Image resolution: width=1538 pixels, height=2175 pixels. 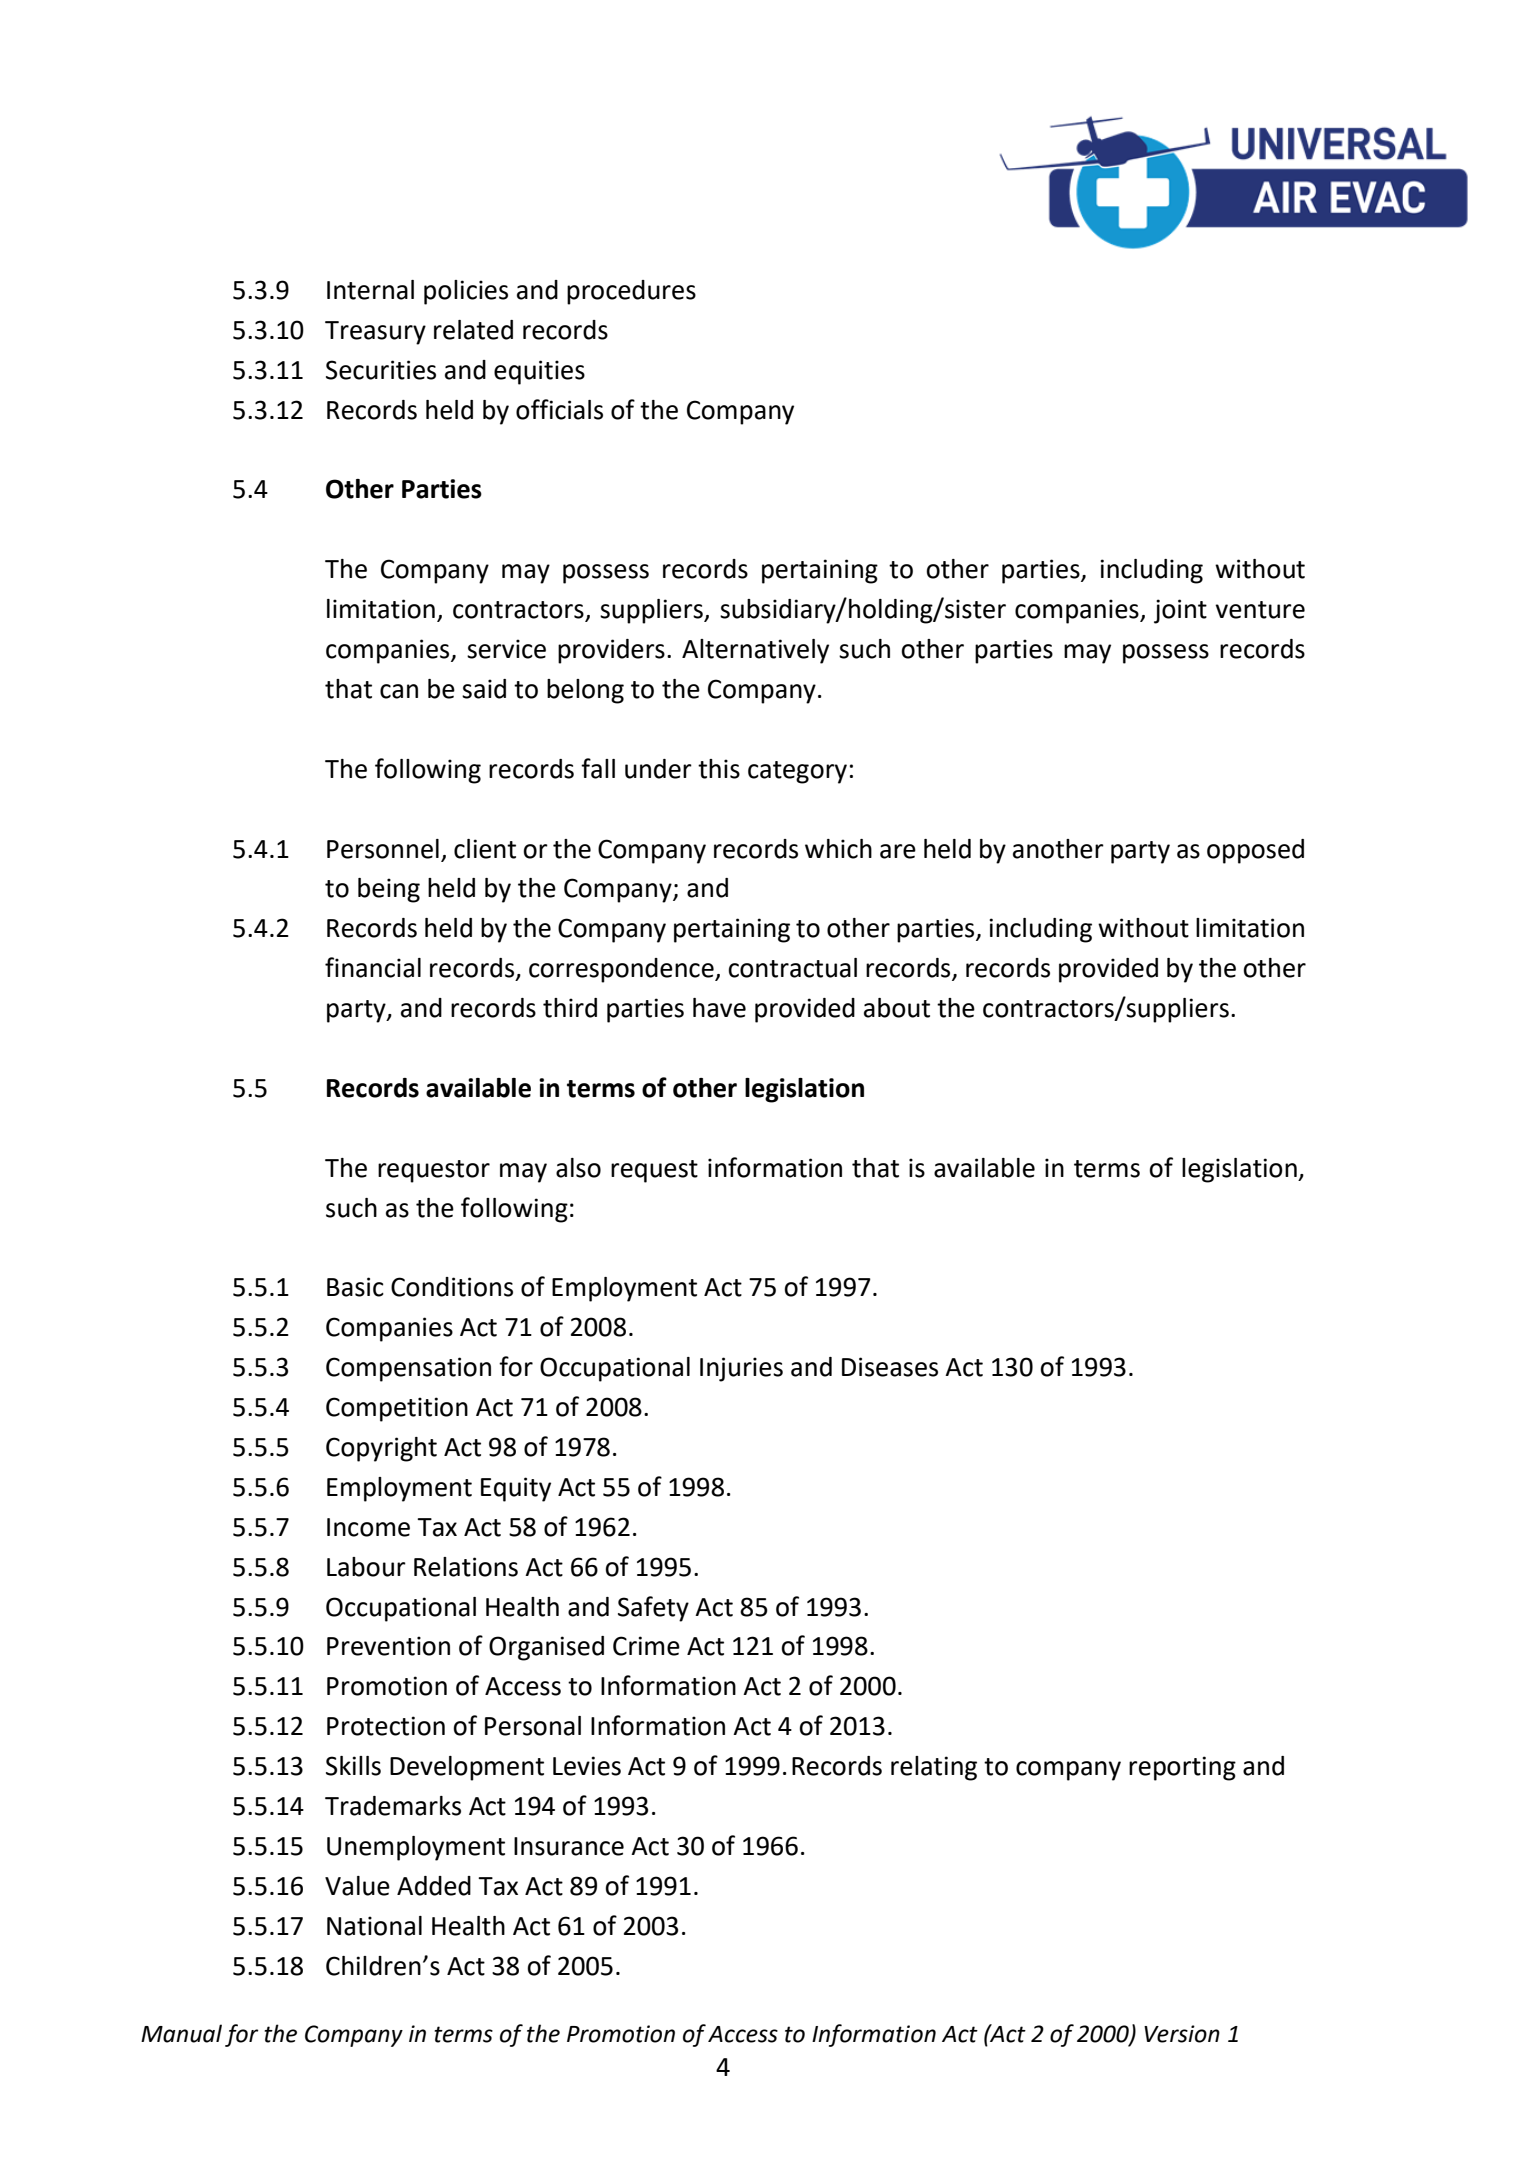 What do you see at coordinates (399, 691) in the screenshot?
I see `can` at bounding box center [399, 691].
